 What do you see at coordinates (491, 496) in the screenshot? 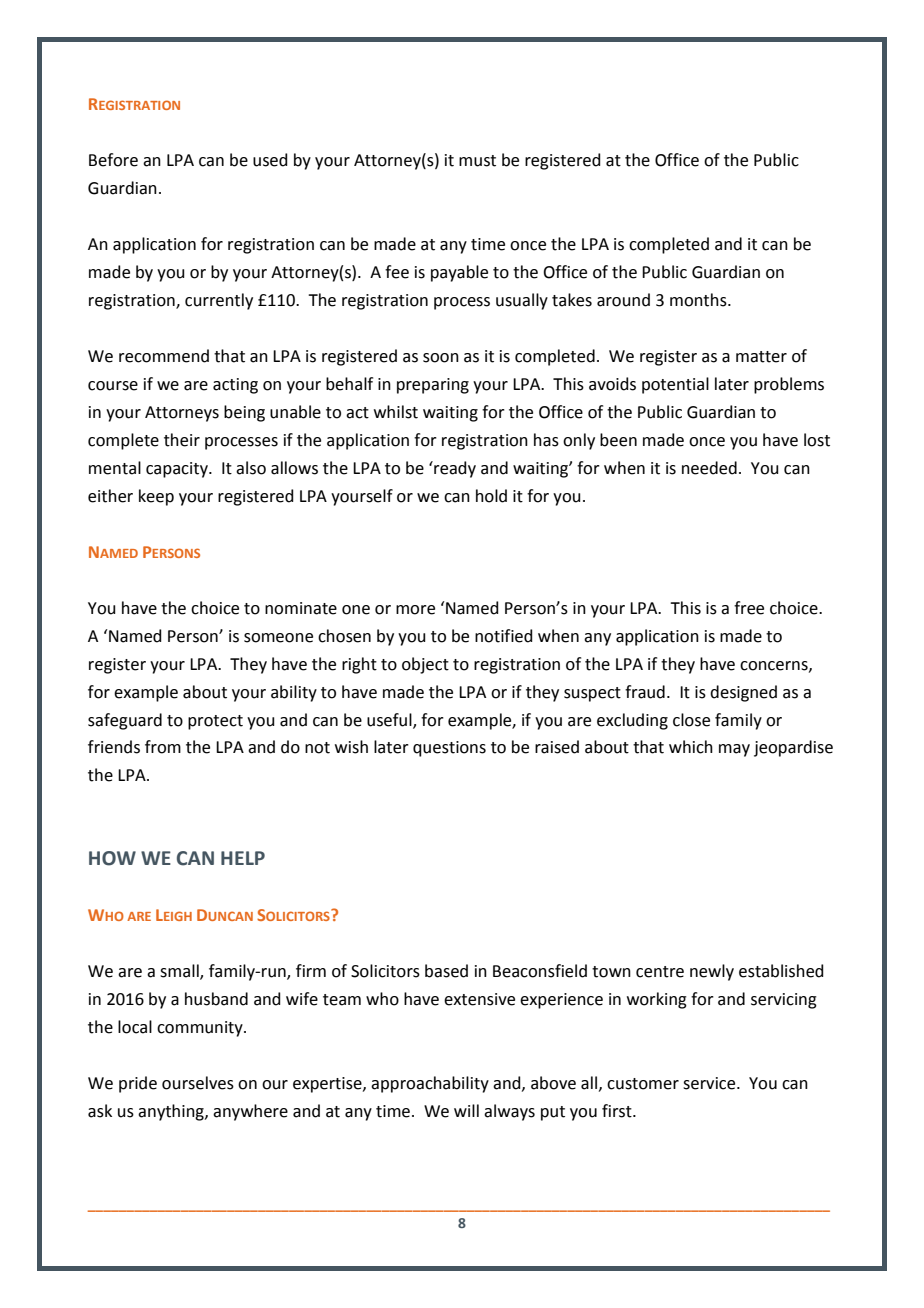
I see `hold` at bounding box center [491, 496].
